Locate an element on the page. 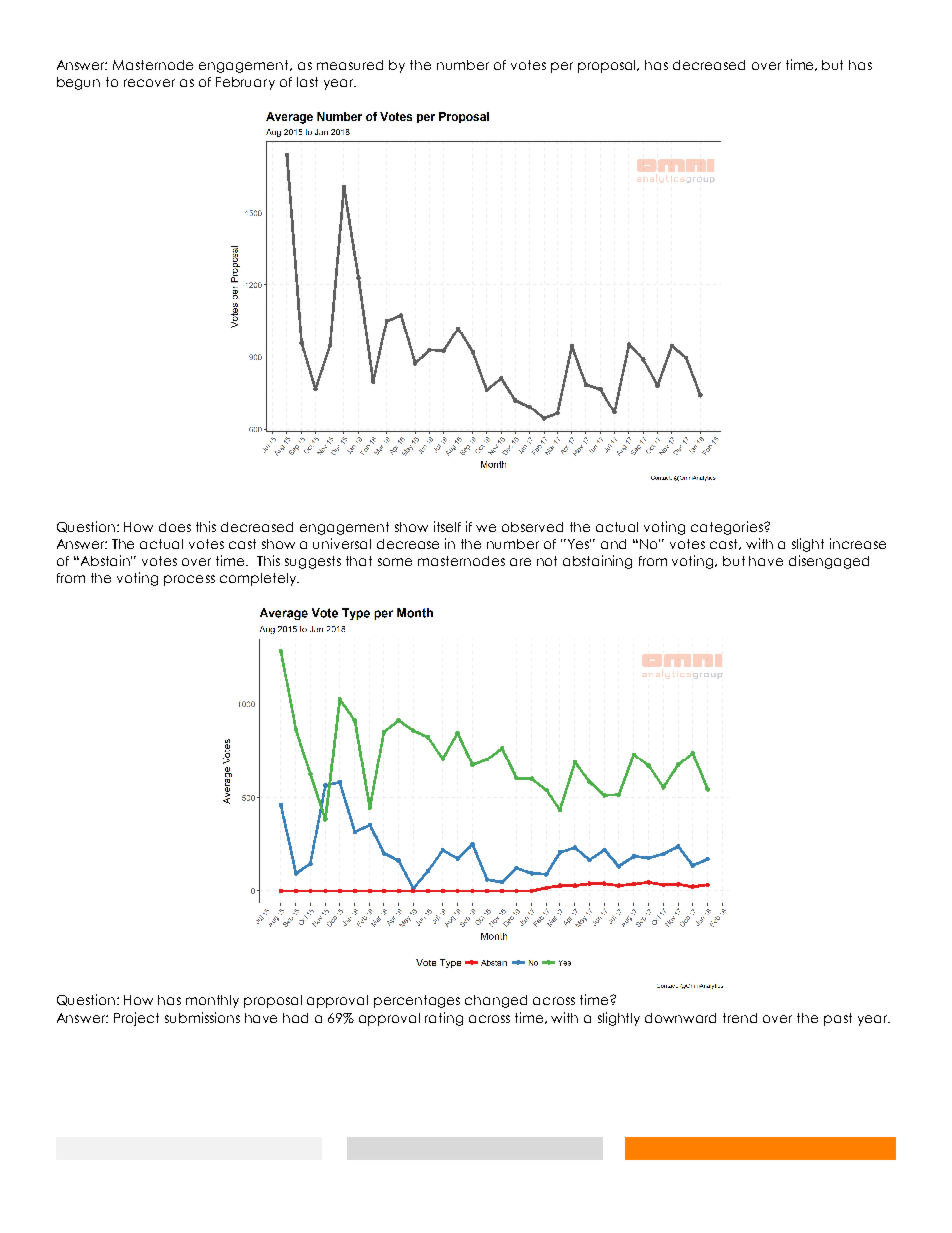 This image has width=952, height=1233. does is located at coordinates (175, 527).
